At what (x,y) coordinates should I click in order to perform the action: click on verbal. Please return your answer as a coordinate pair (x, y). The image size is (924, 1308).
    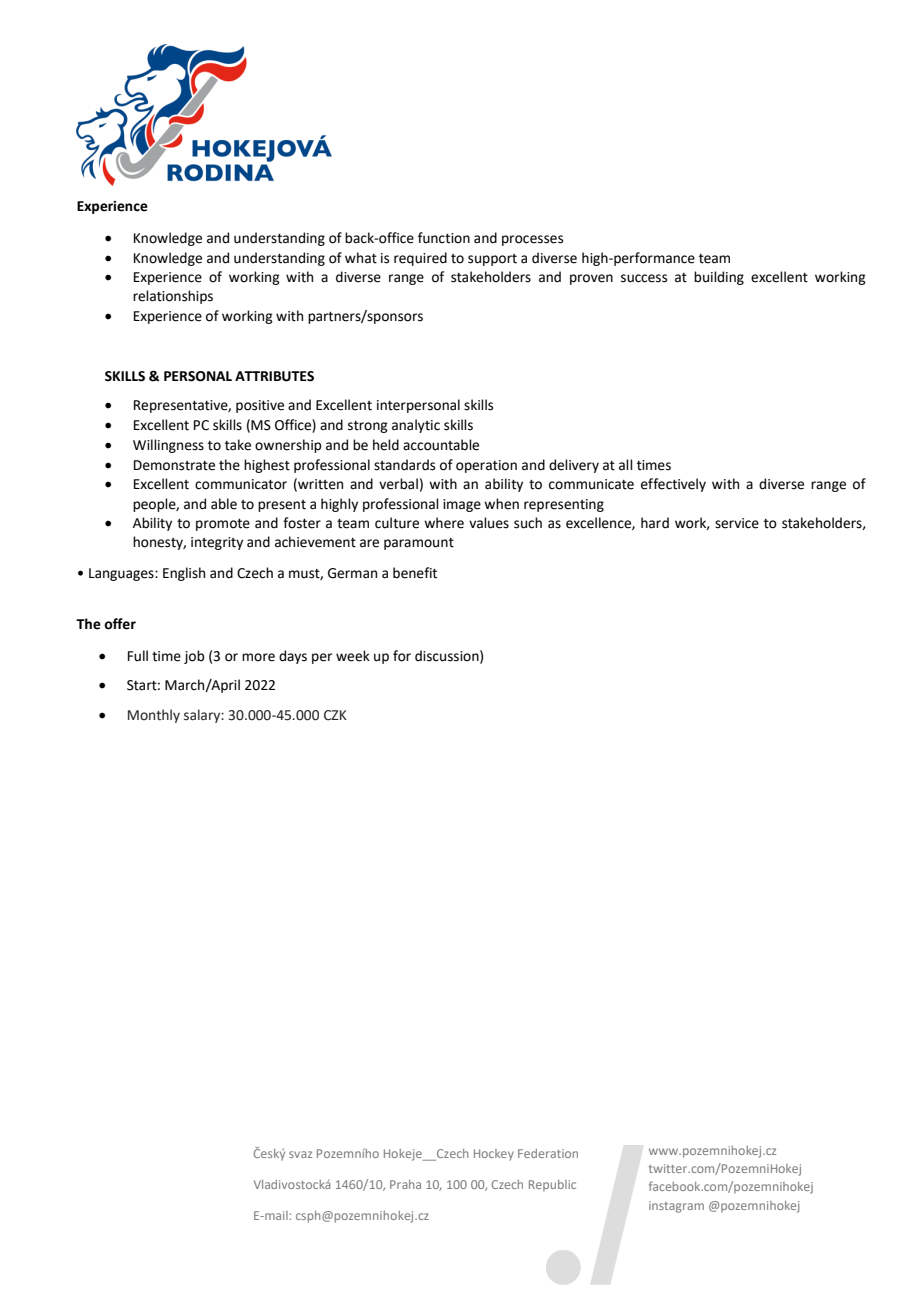
    Looking at the image, I should click on (398, 484).
